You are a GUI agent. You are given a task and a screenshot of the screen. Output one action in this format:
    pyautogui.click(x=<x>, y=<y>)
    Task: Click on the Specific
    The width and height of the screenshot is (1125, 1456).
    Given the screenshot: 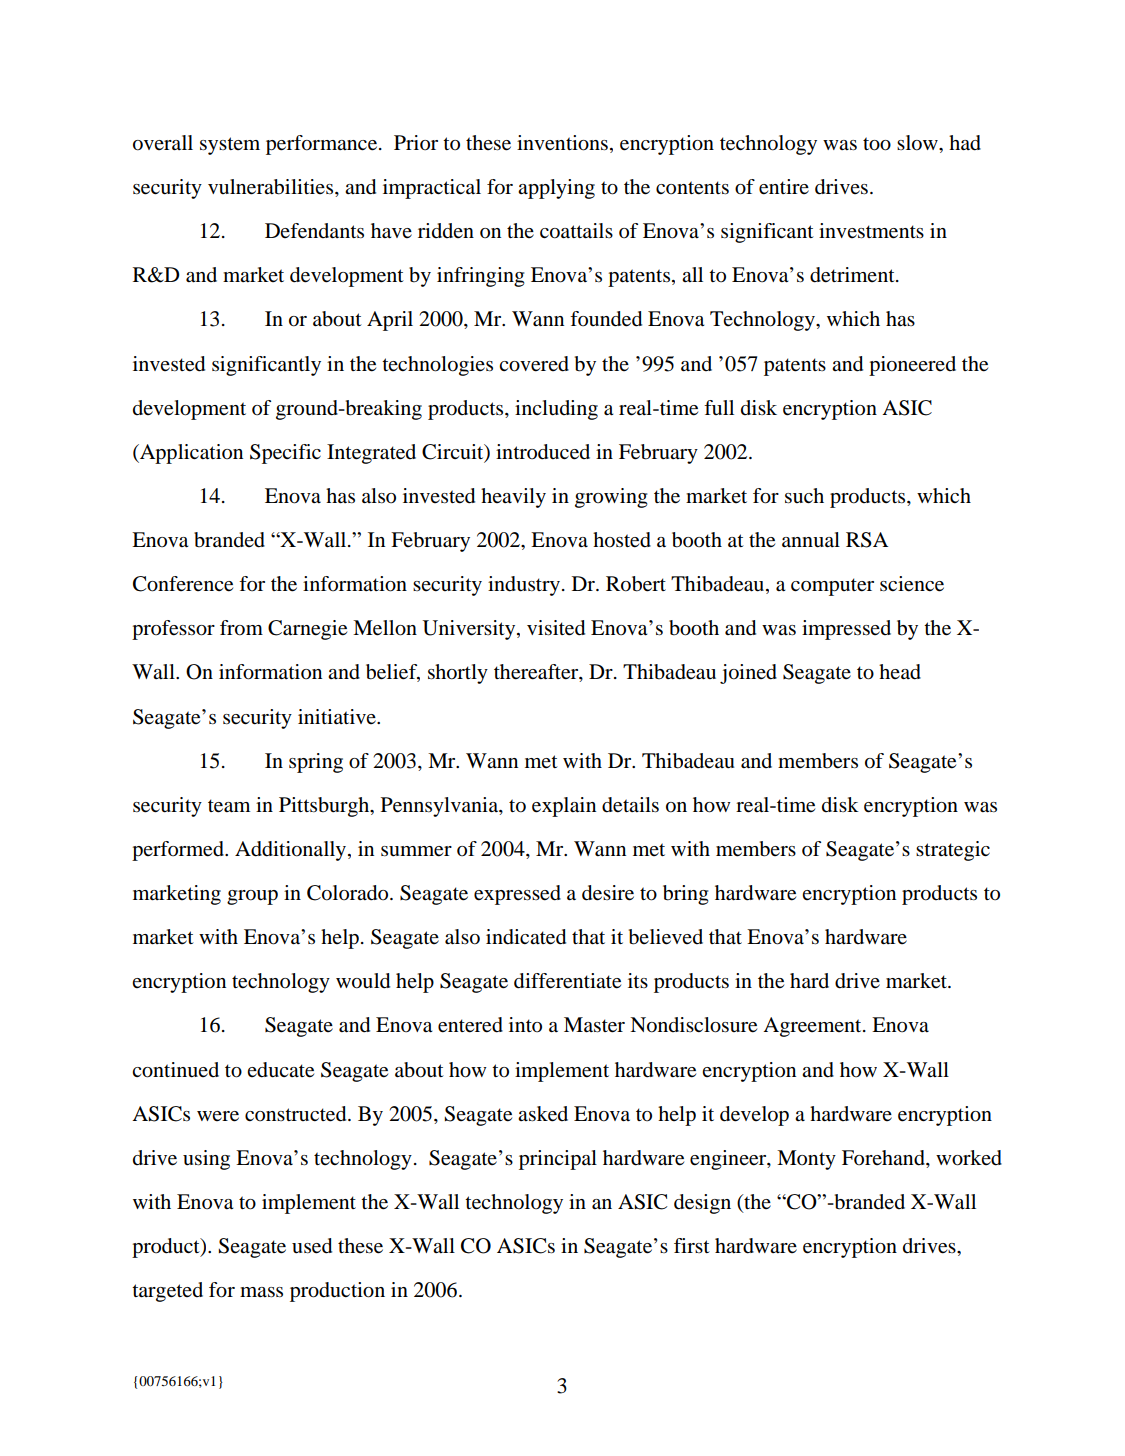 What is the action you would take?
    pyautogui.click(x=285, y=454)
